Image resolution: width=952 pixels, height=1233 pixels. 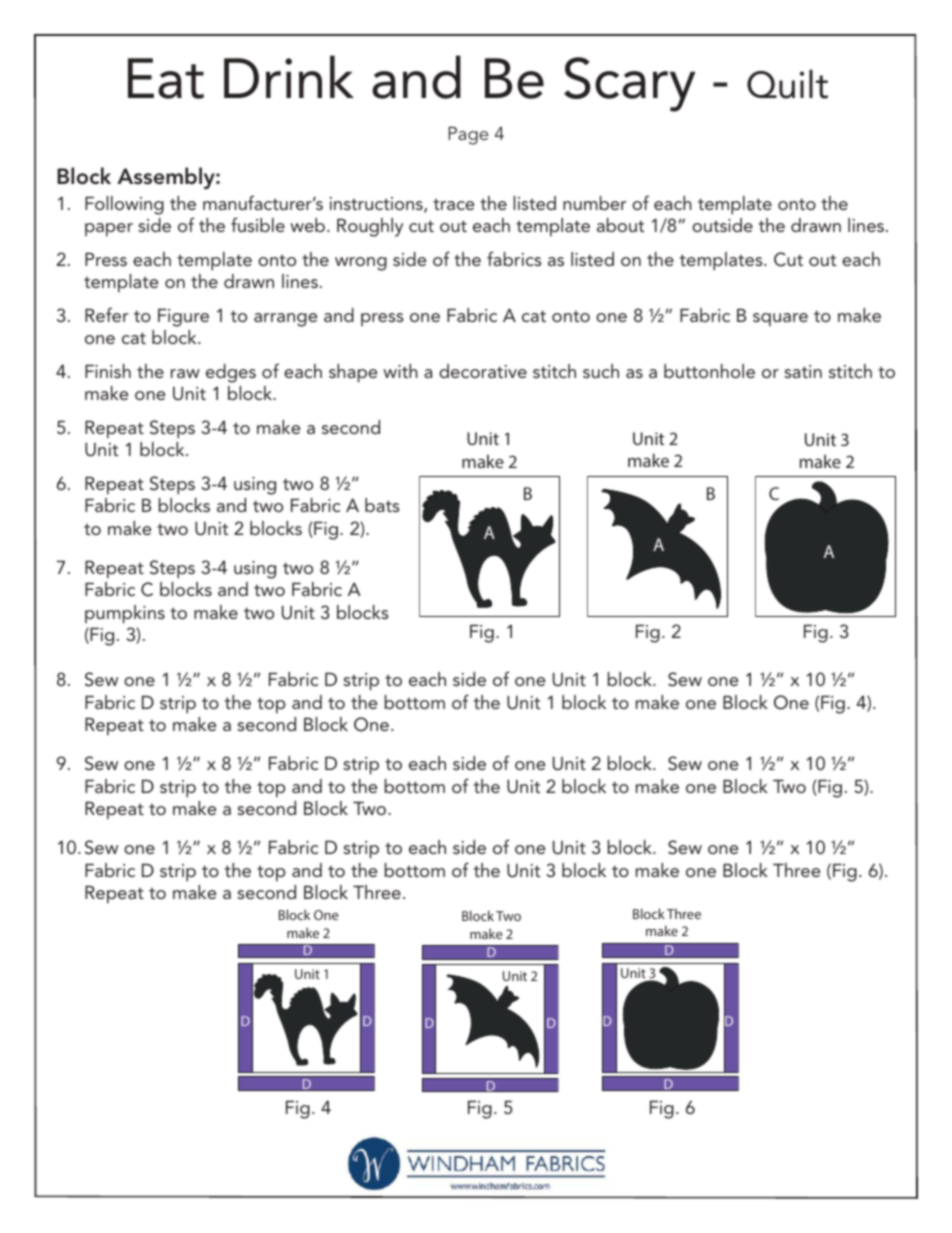 I want to click on trace, so click(x=454, y=204).
